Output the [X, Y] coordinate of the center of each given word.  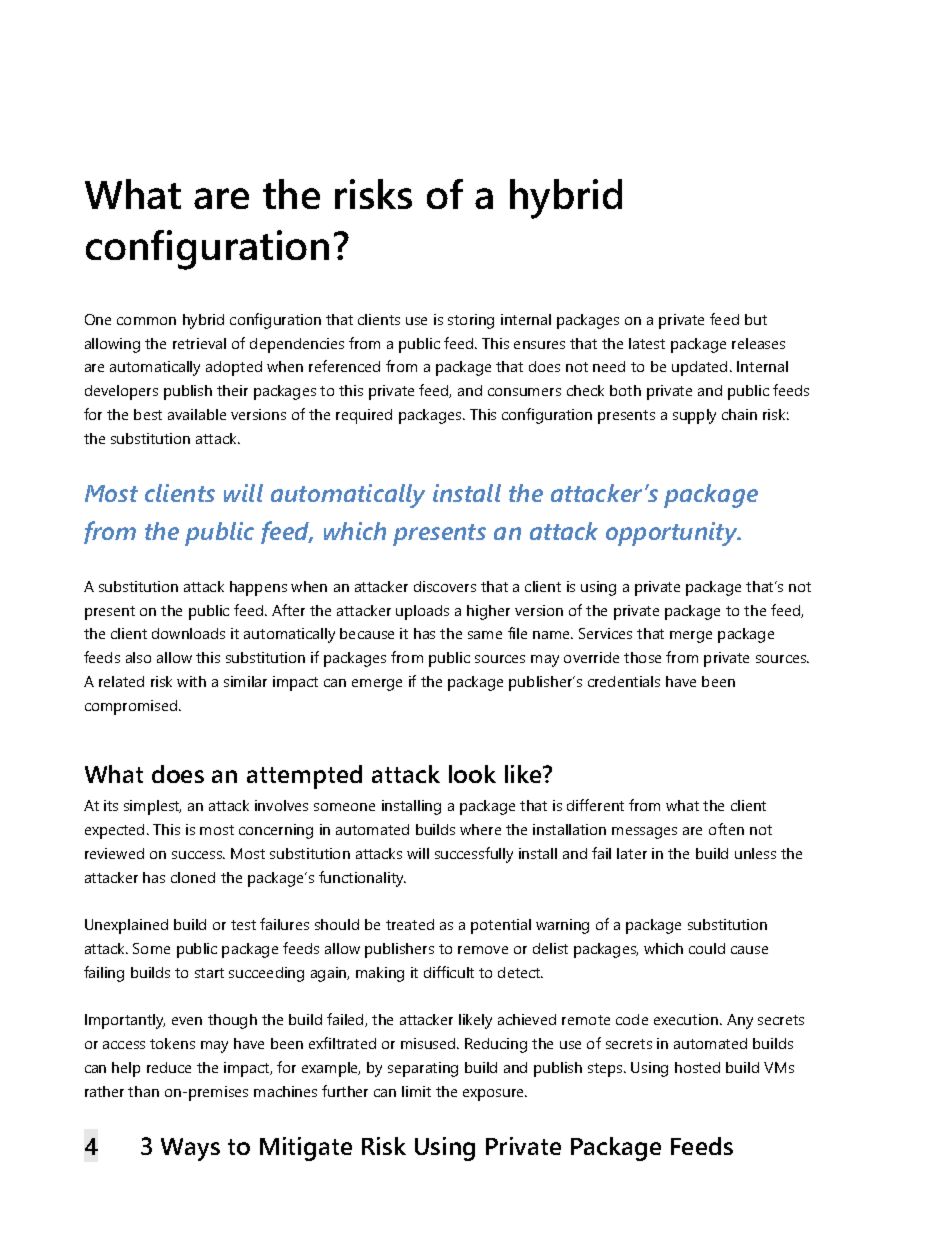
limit [416, 1091]
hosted [697, 1067]
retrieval [199, 343]
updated [699, 368]
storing [471, 321]
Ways [190, 1149]
